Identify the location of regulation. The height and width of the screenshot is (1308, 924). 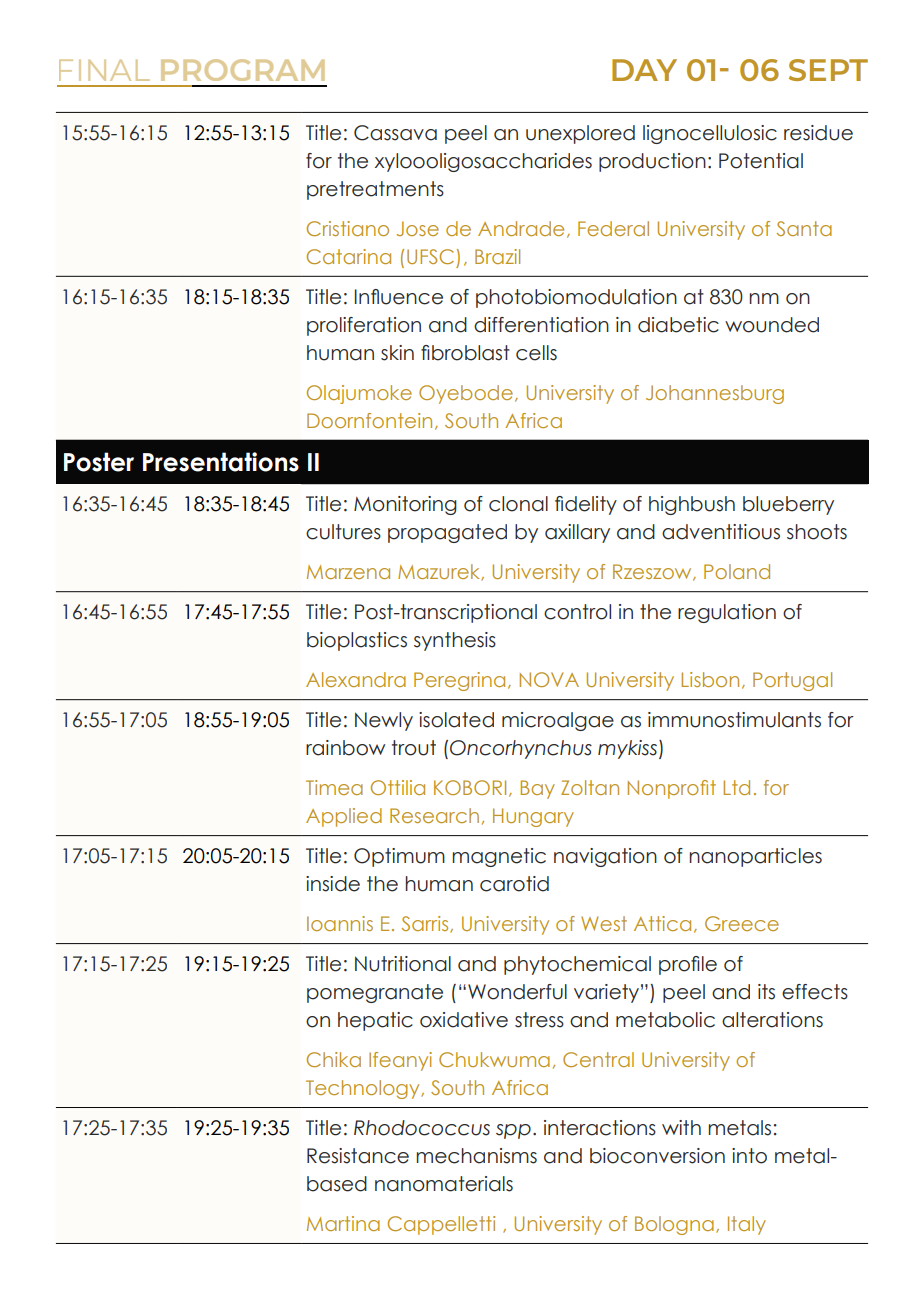
(727, 613).
